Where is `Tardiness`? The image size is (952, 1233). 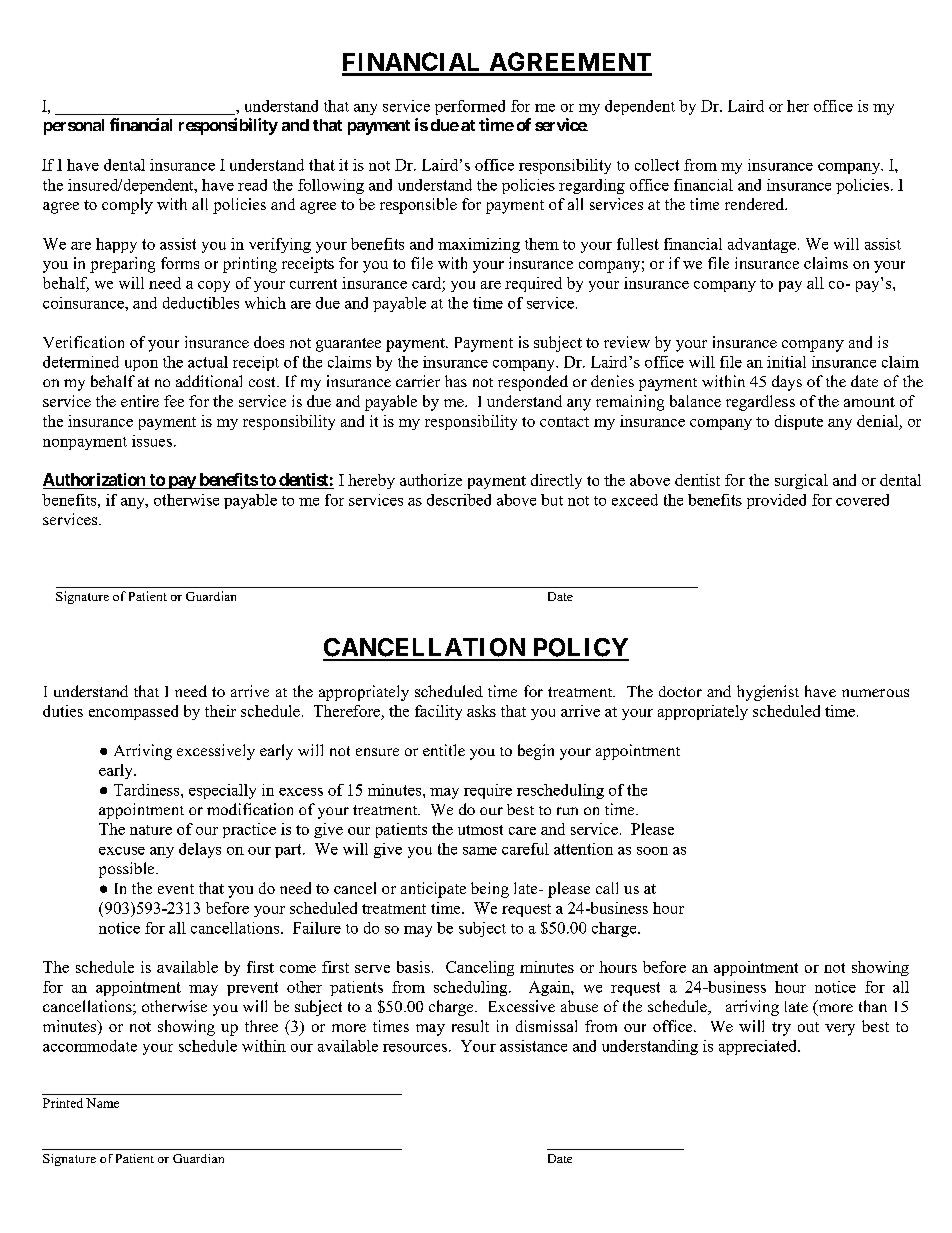 Tardiness is located at coordinates (148, 790).
